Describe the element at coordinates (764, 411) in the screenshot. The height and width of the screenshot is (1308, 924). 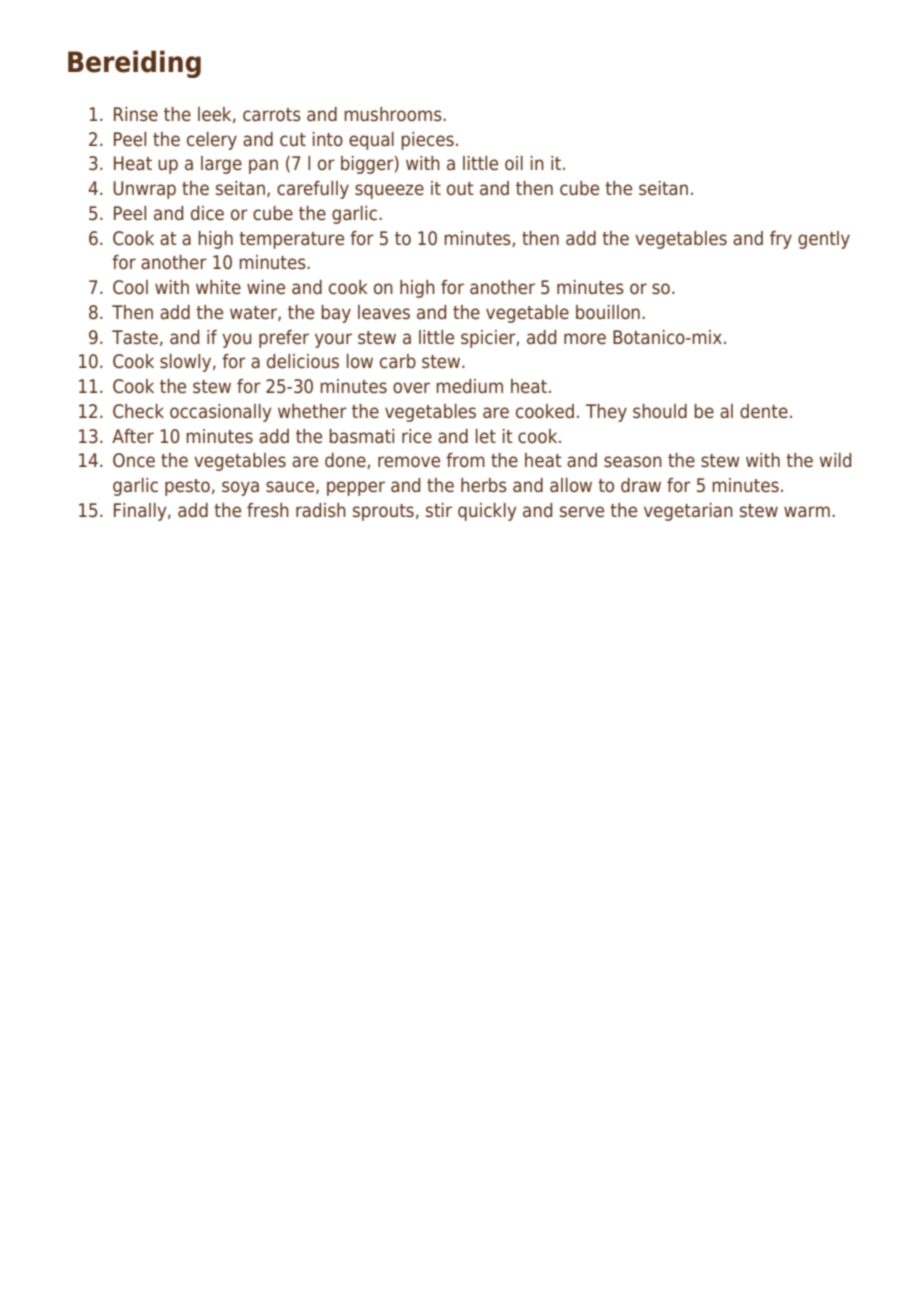
I see `dente` at that location.
